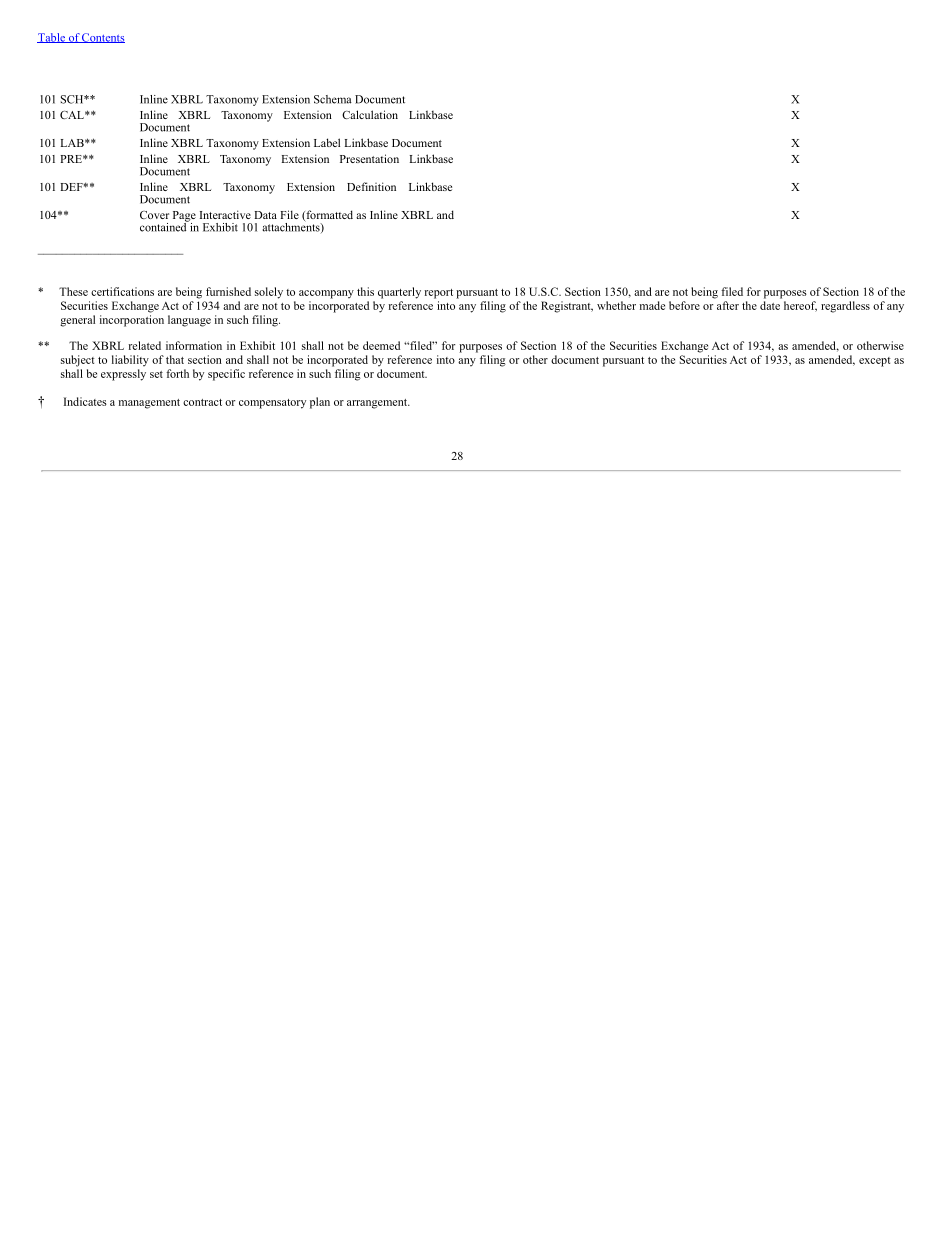  What do you see at coordinates (800, 306) in the document?
I see `hereof` at bounding box center [800, 306].
